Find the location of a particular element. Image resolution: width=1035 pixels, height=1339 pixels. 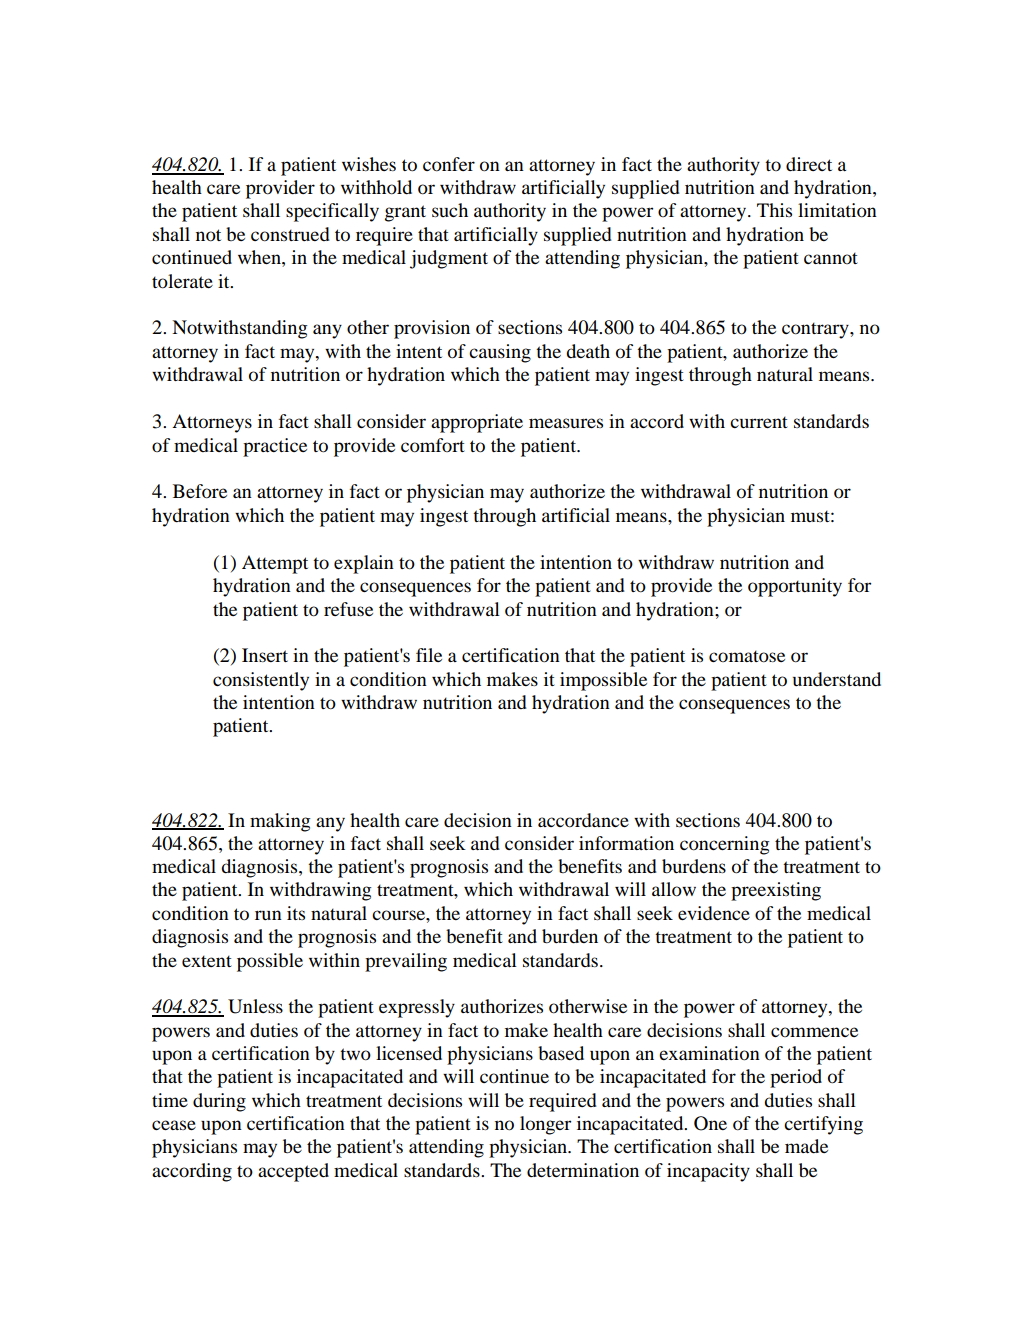

such is located at coordinates (450, 210).
